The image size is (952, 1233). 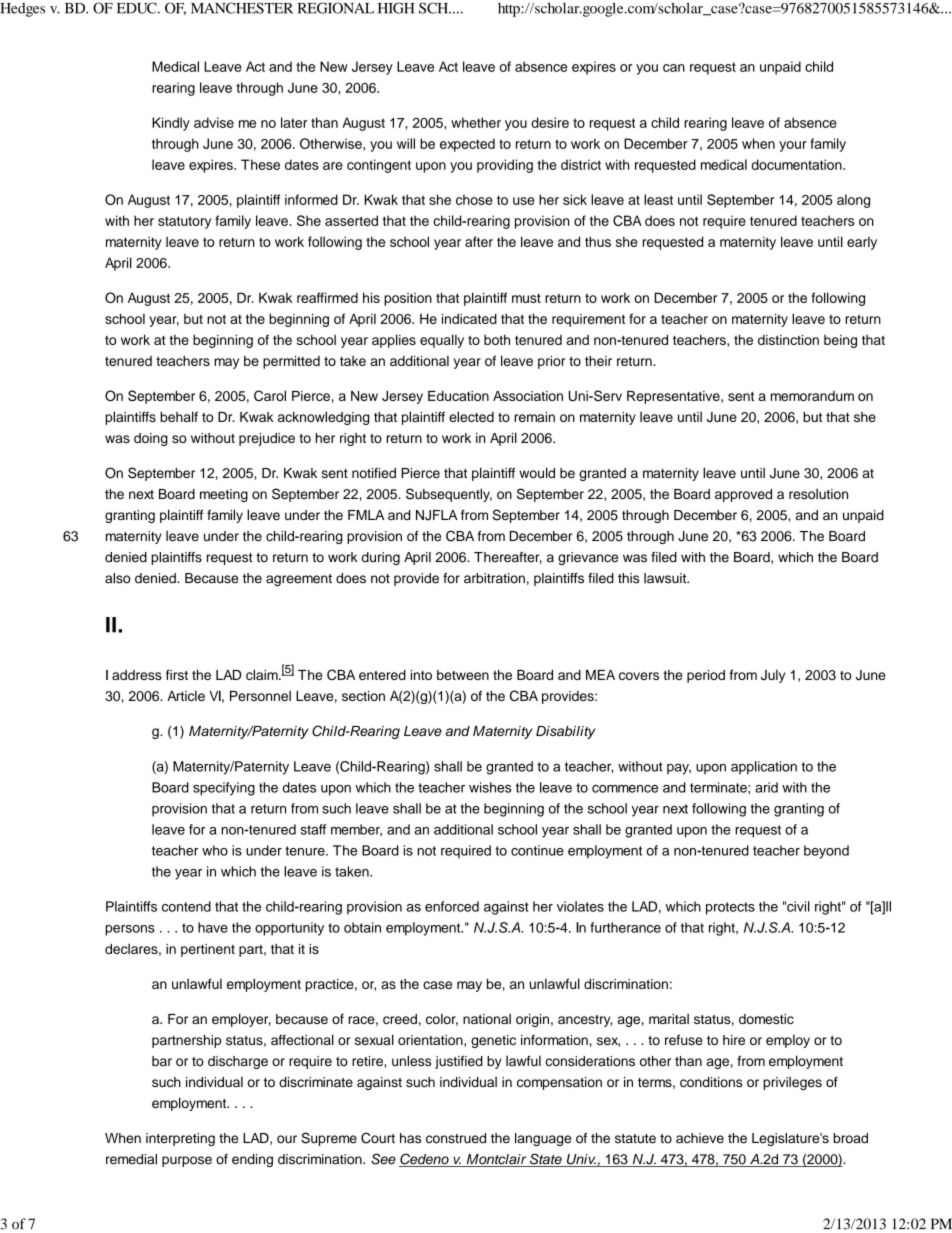 I want to click on arbitration, so click(x=494, y=578).
